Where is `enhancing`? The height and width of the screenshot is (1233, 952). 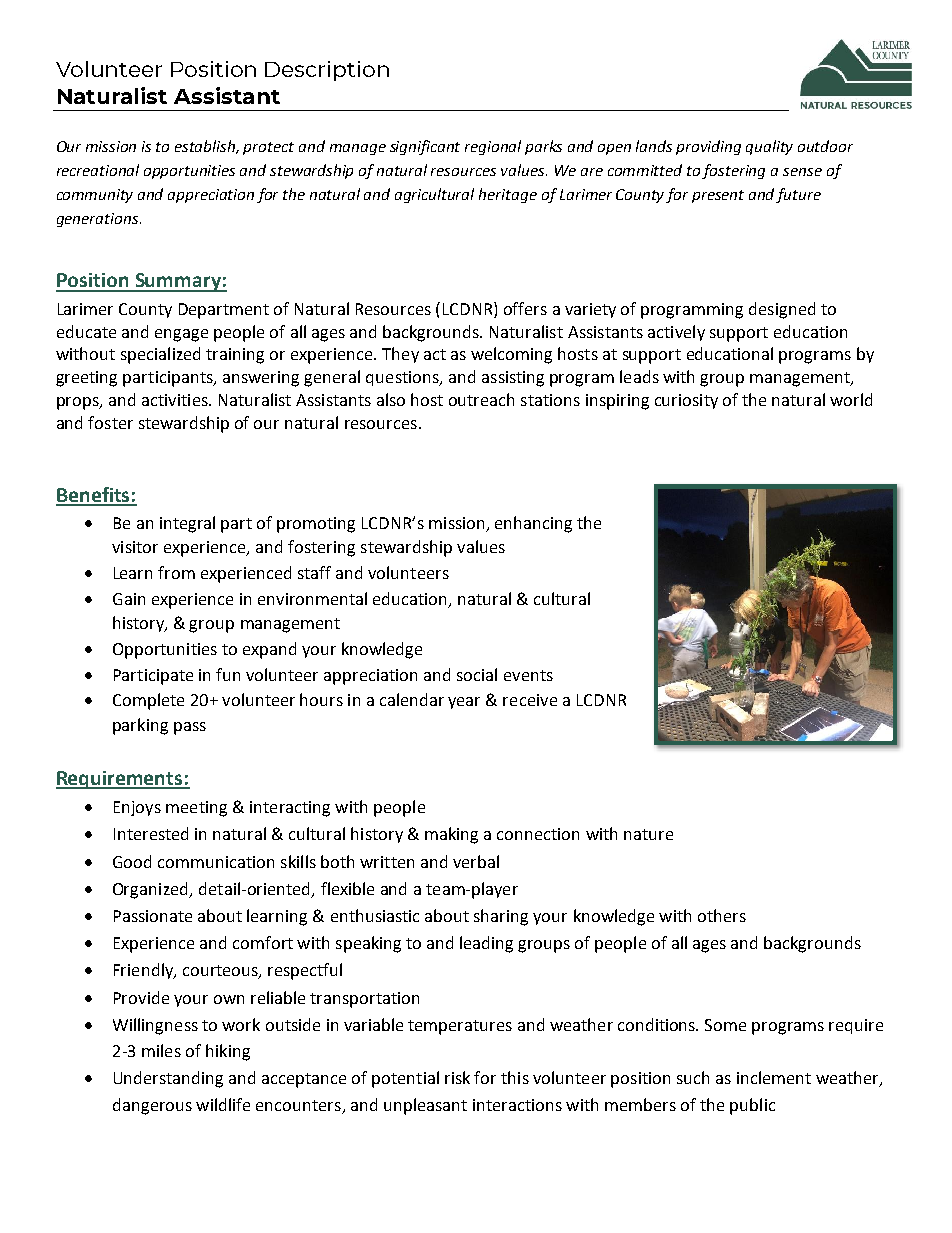
enhancing is located at coordinates (533, 524).
